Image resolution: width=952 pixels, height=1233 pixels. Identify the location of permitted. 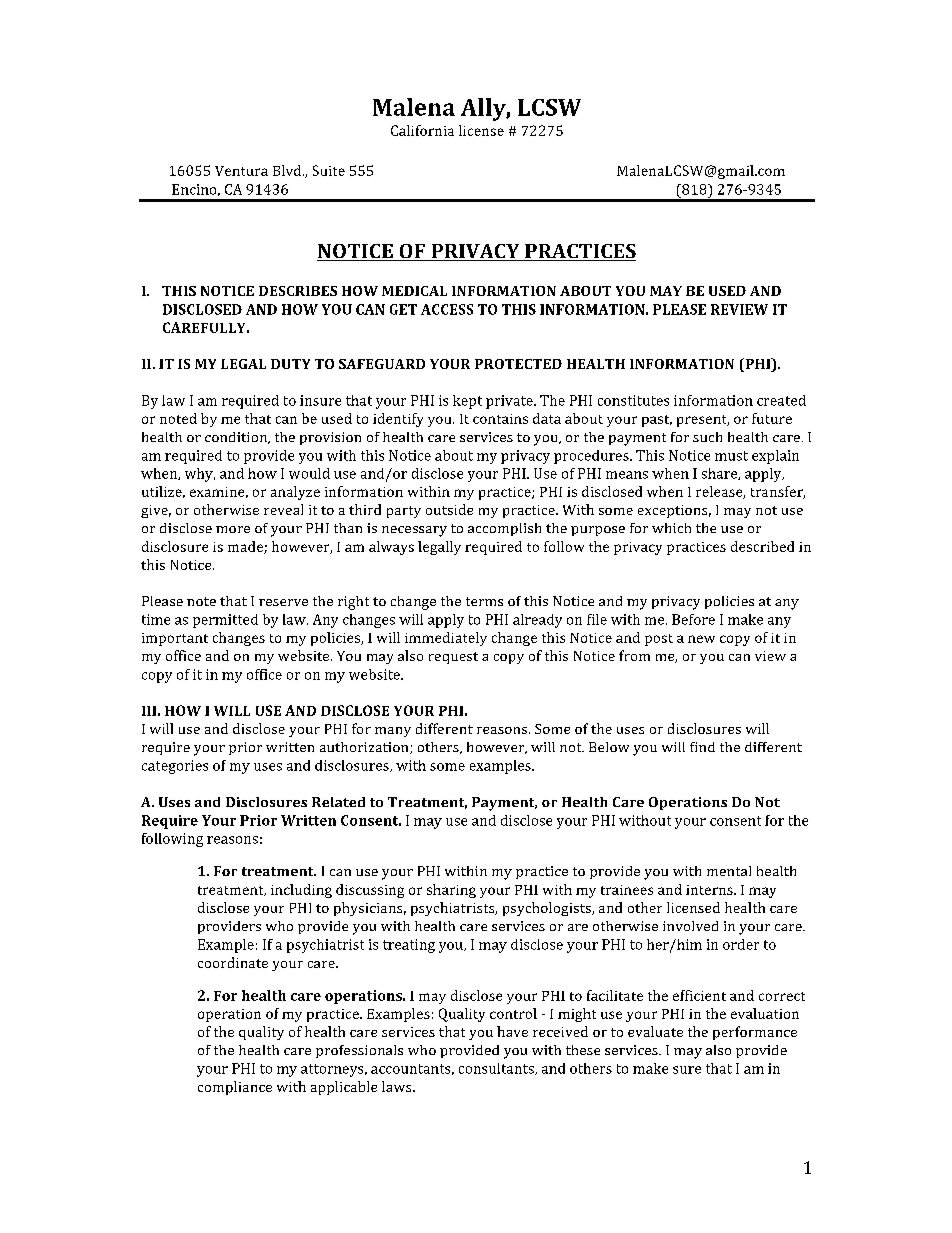
(225, 621).
